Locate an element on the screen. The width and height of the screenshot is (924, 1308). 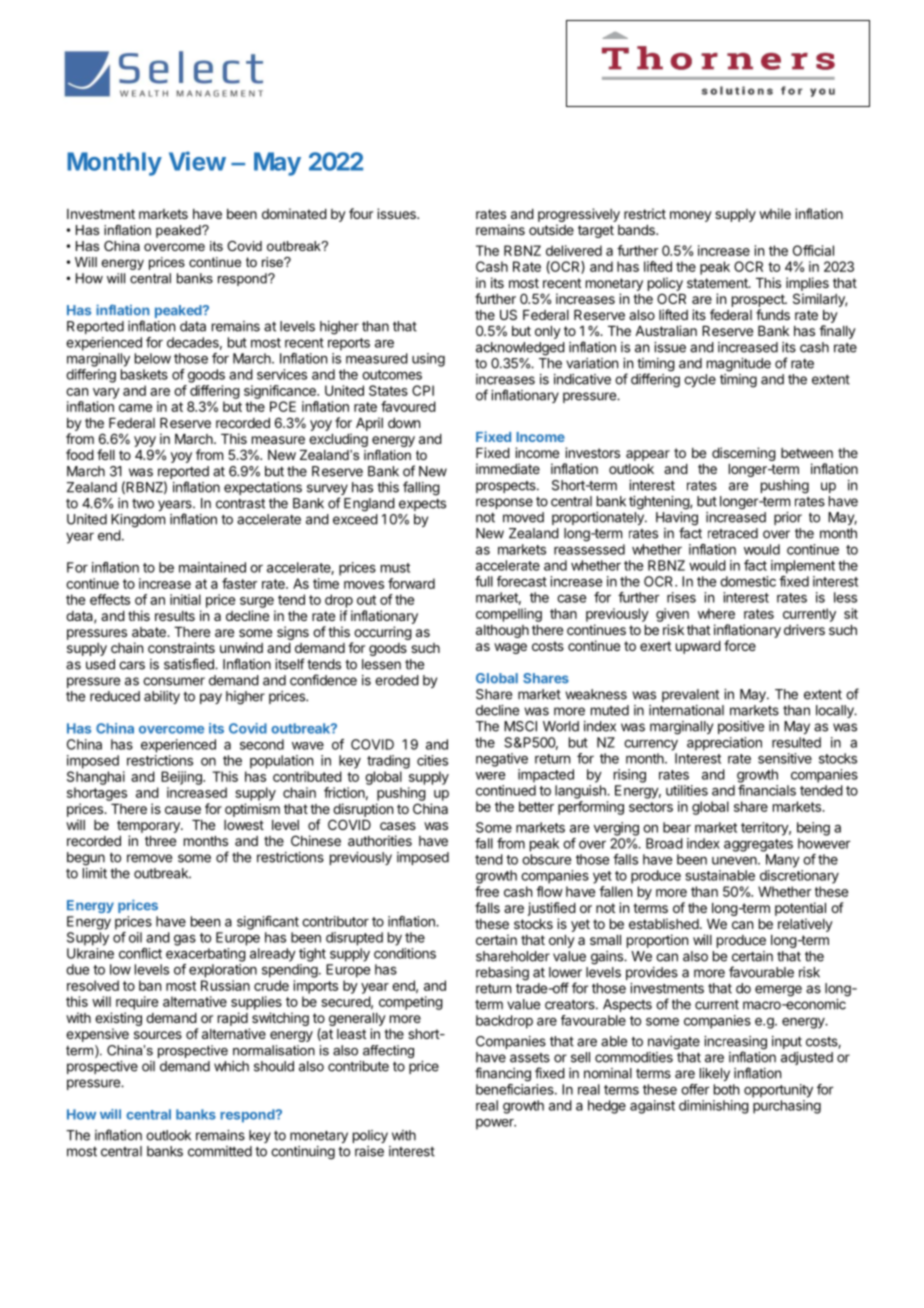
wage is located at coordinates (510, 648).
